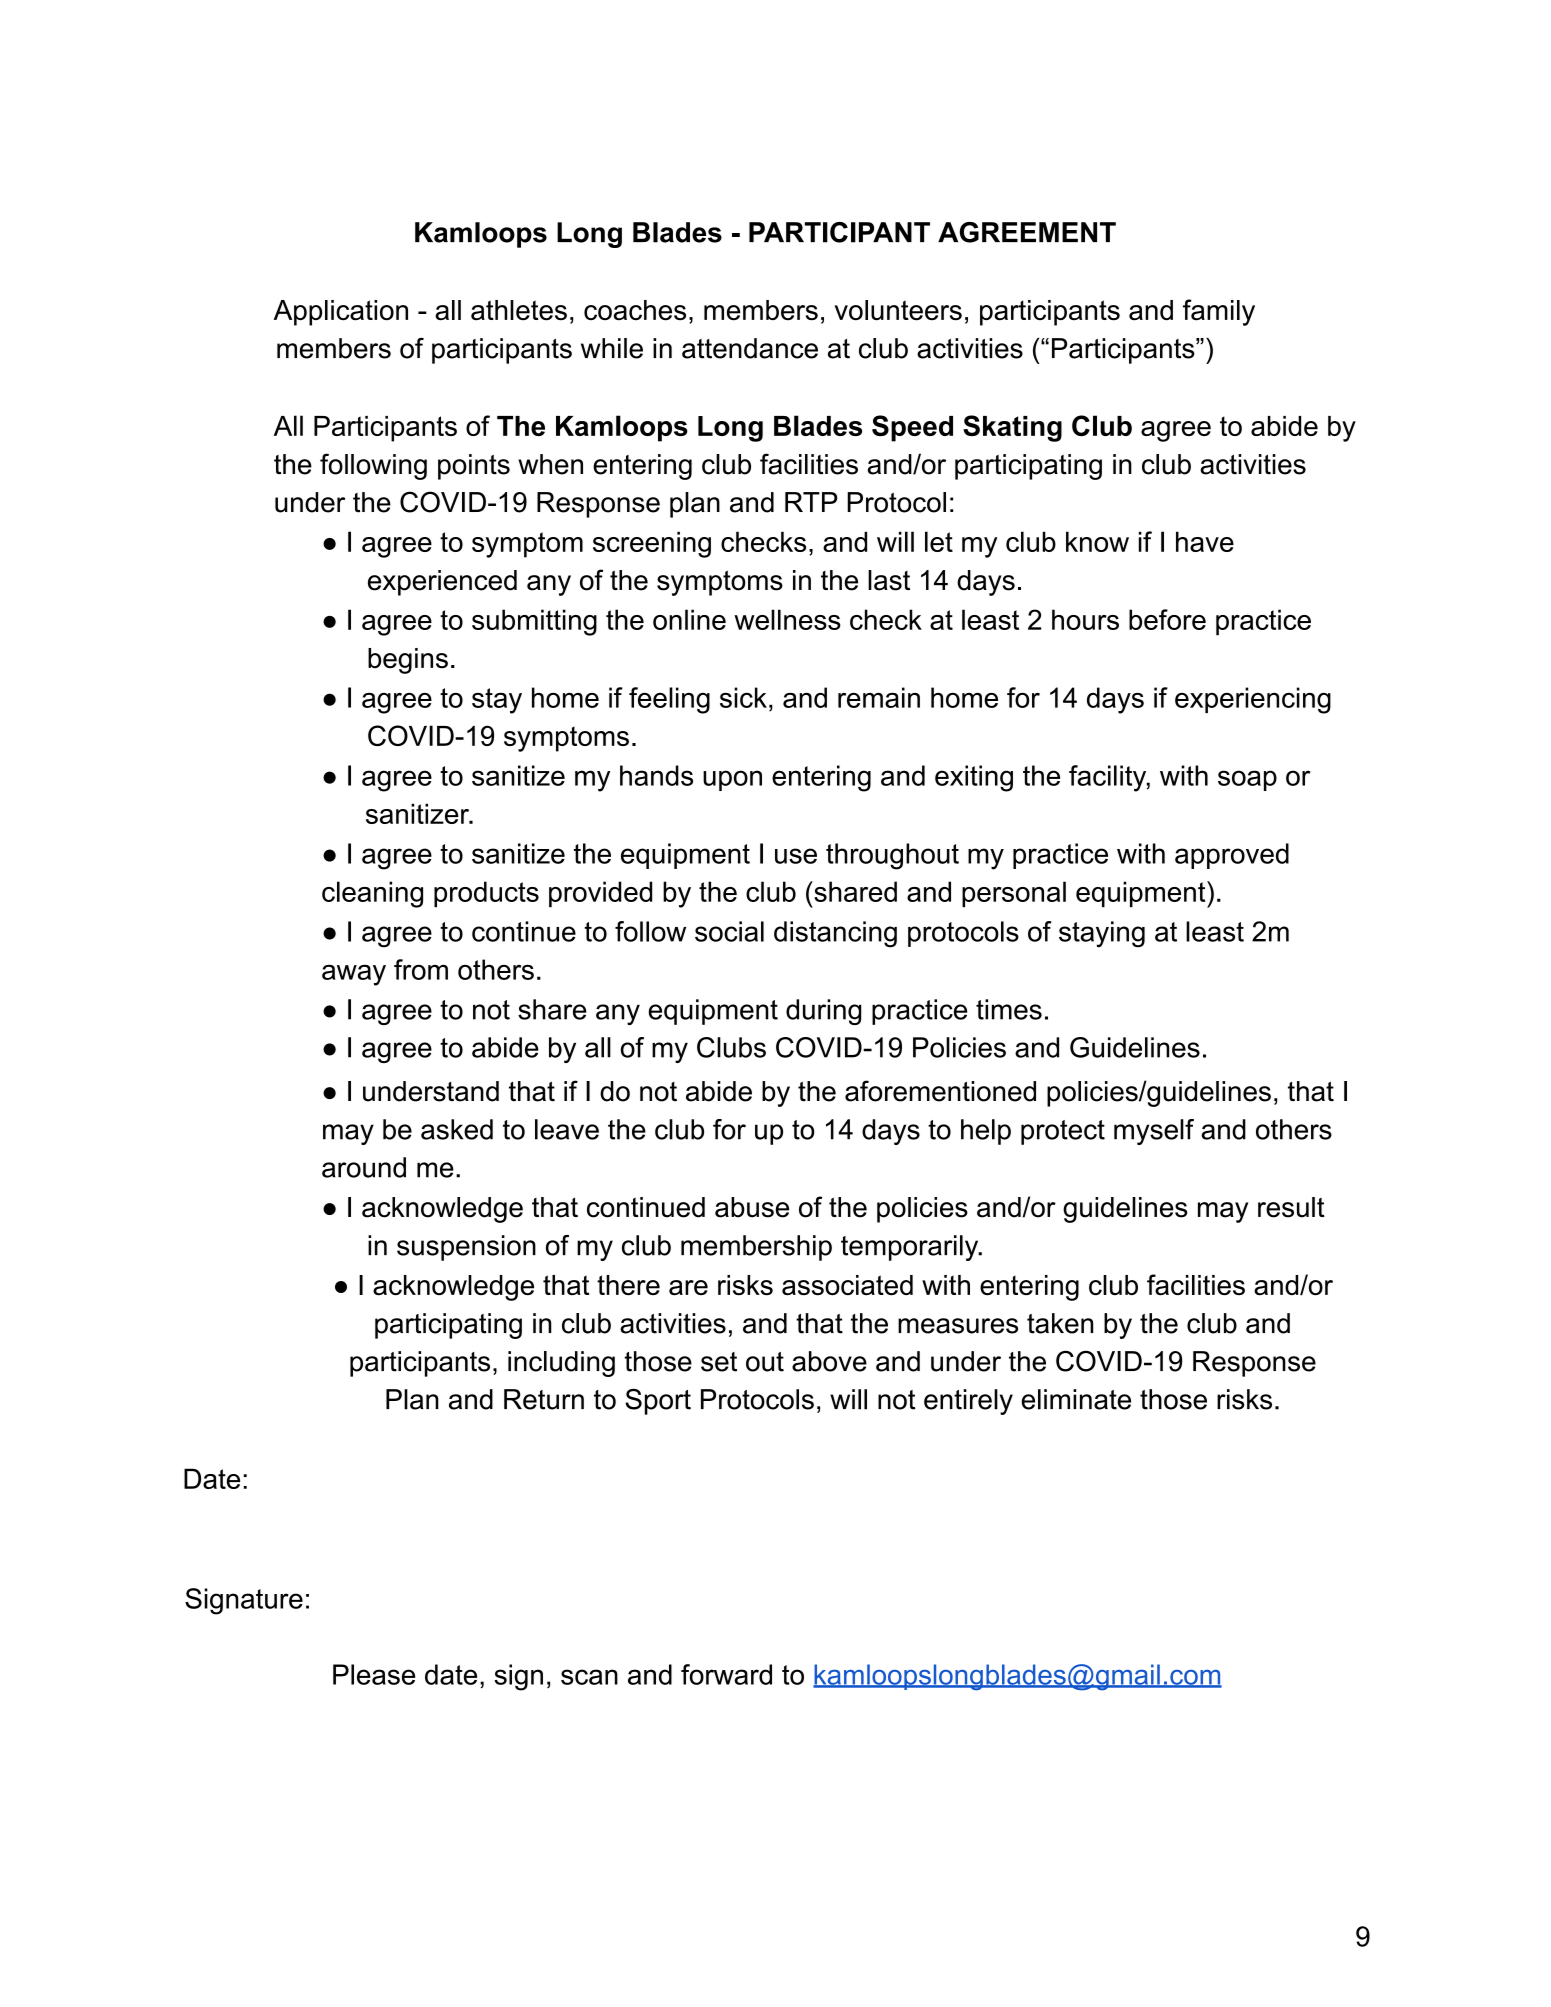  What do you see at coordinates (750, 348) in the screenshot?
I see `attendance` at bounding box center [750, 348].
